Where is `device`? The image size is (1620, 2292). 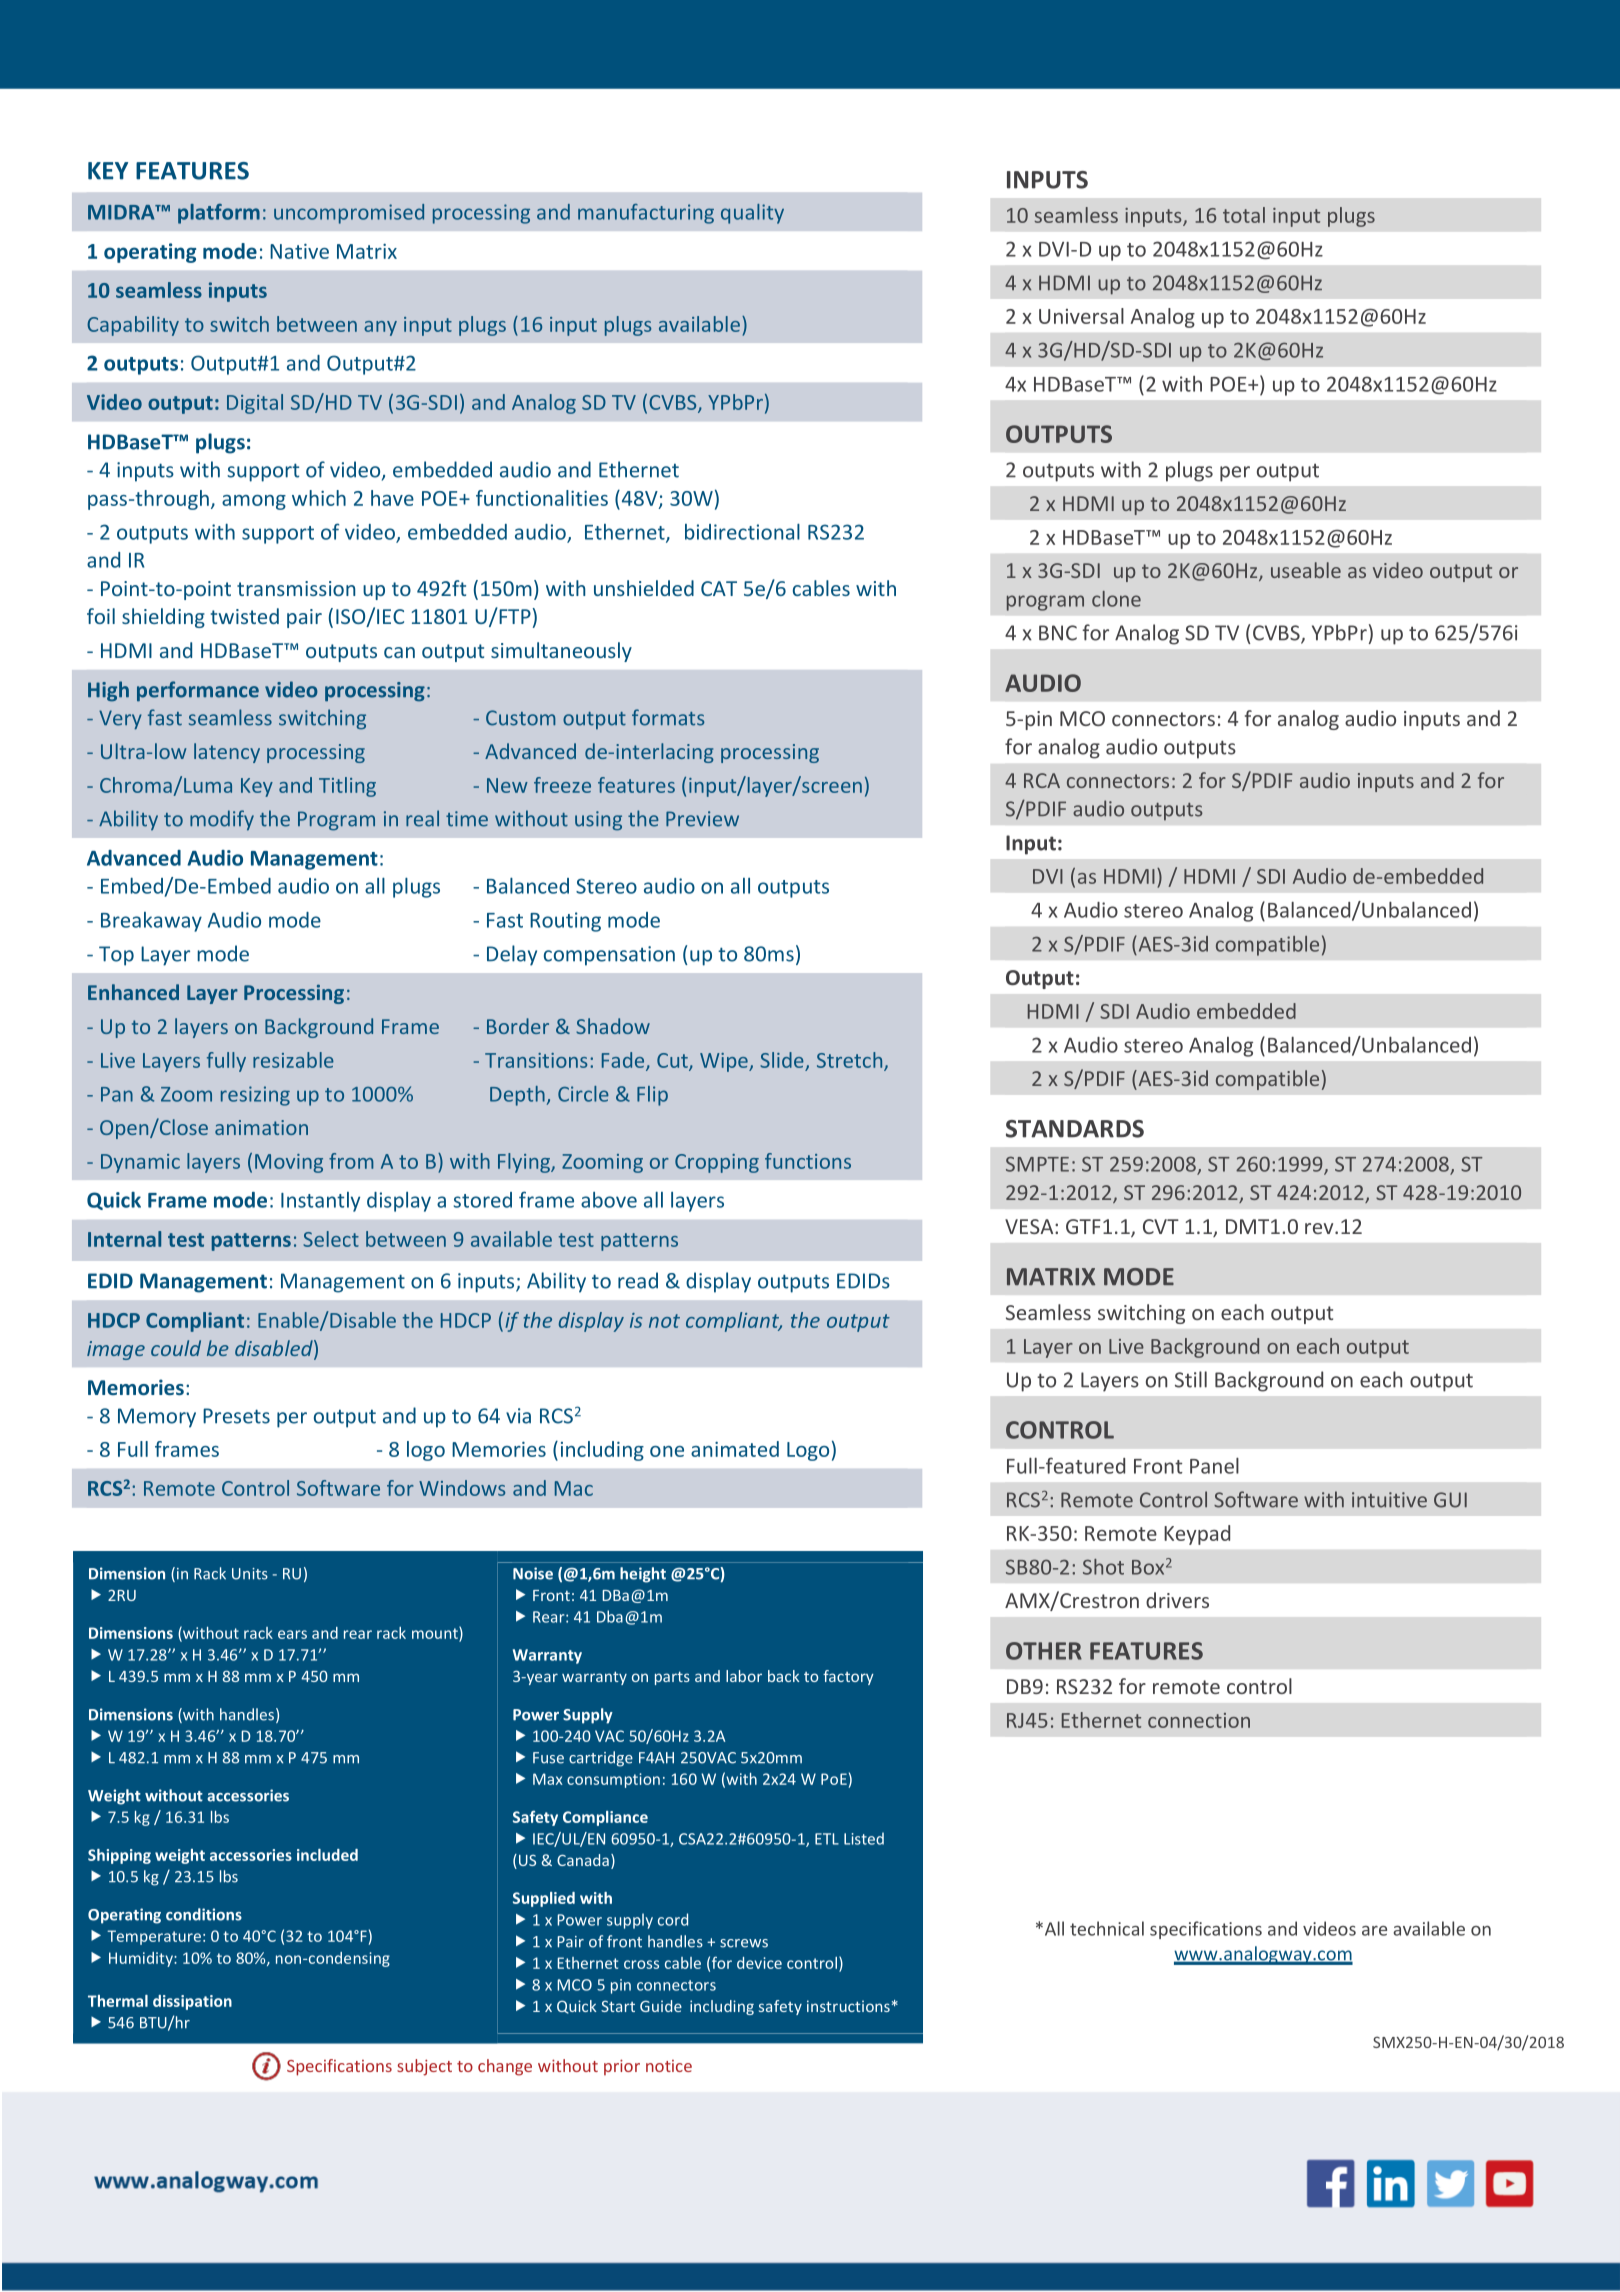
device is located at coordinates (759, 1963).
